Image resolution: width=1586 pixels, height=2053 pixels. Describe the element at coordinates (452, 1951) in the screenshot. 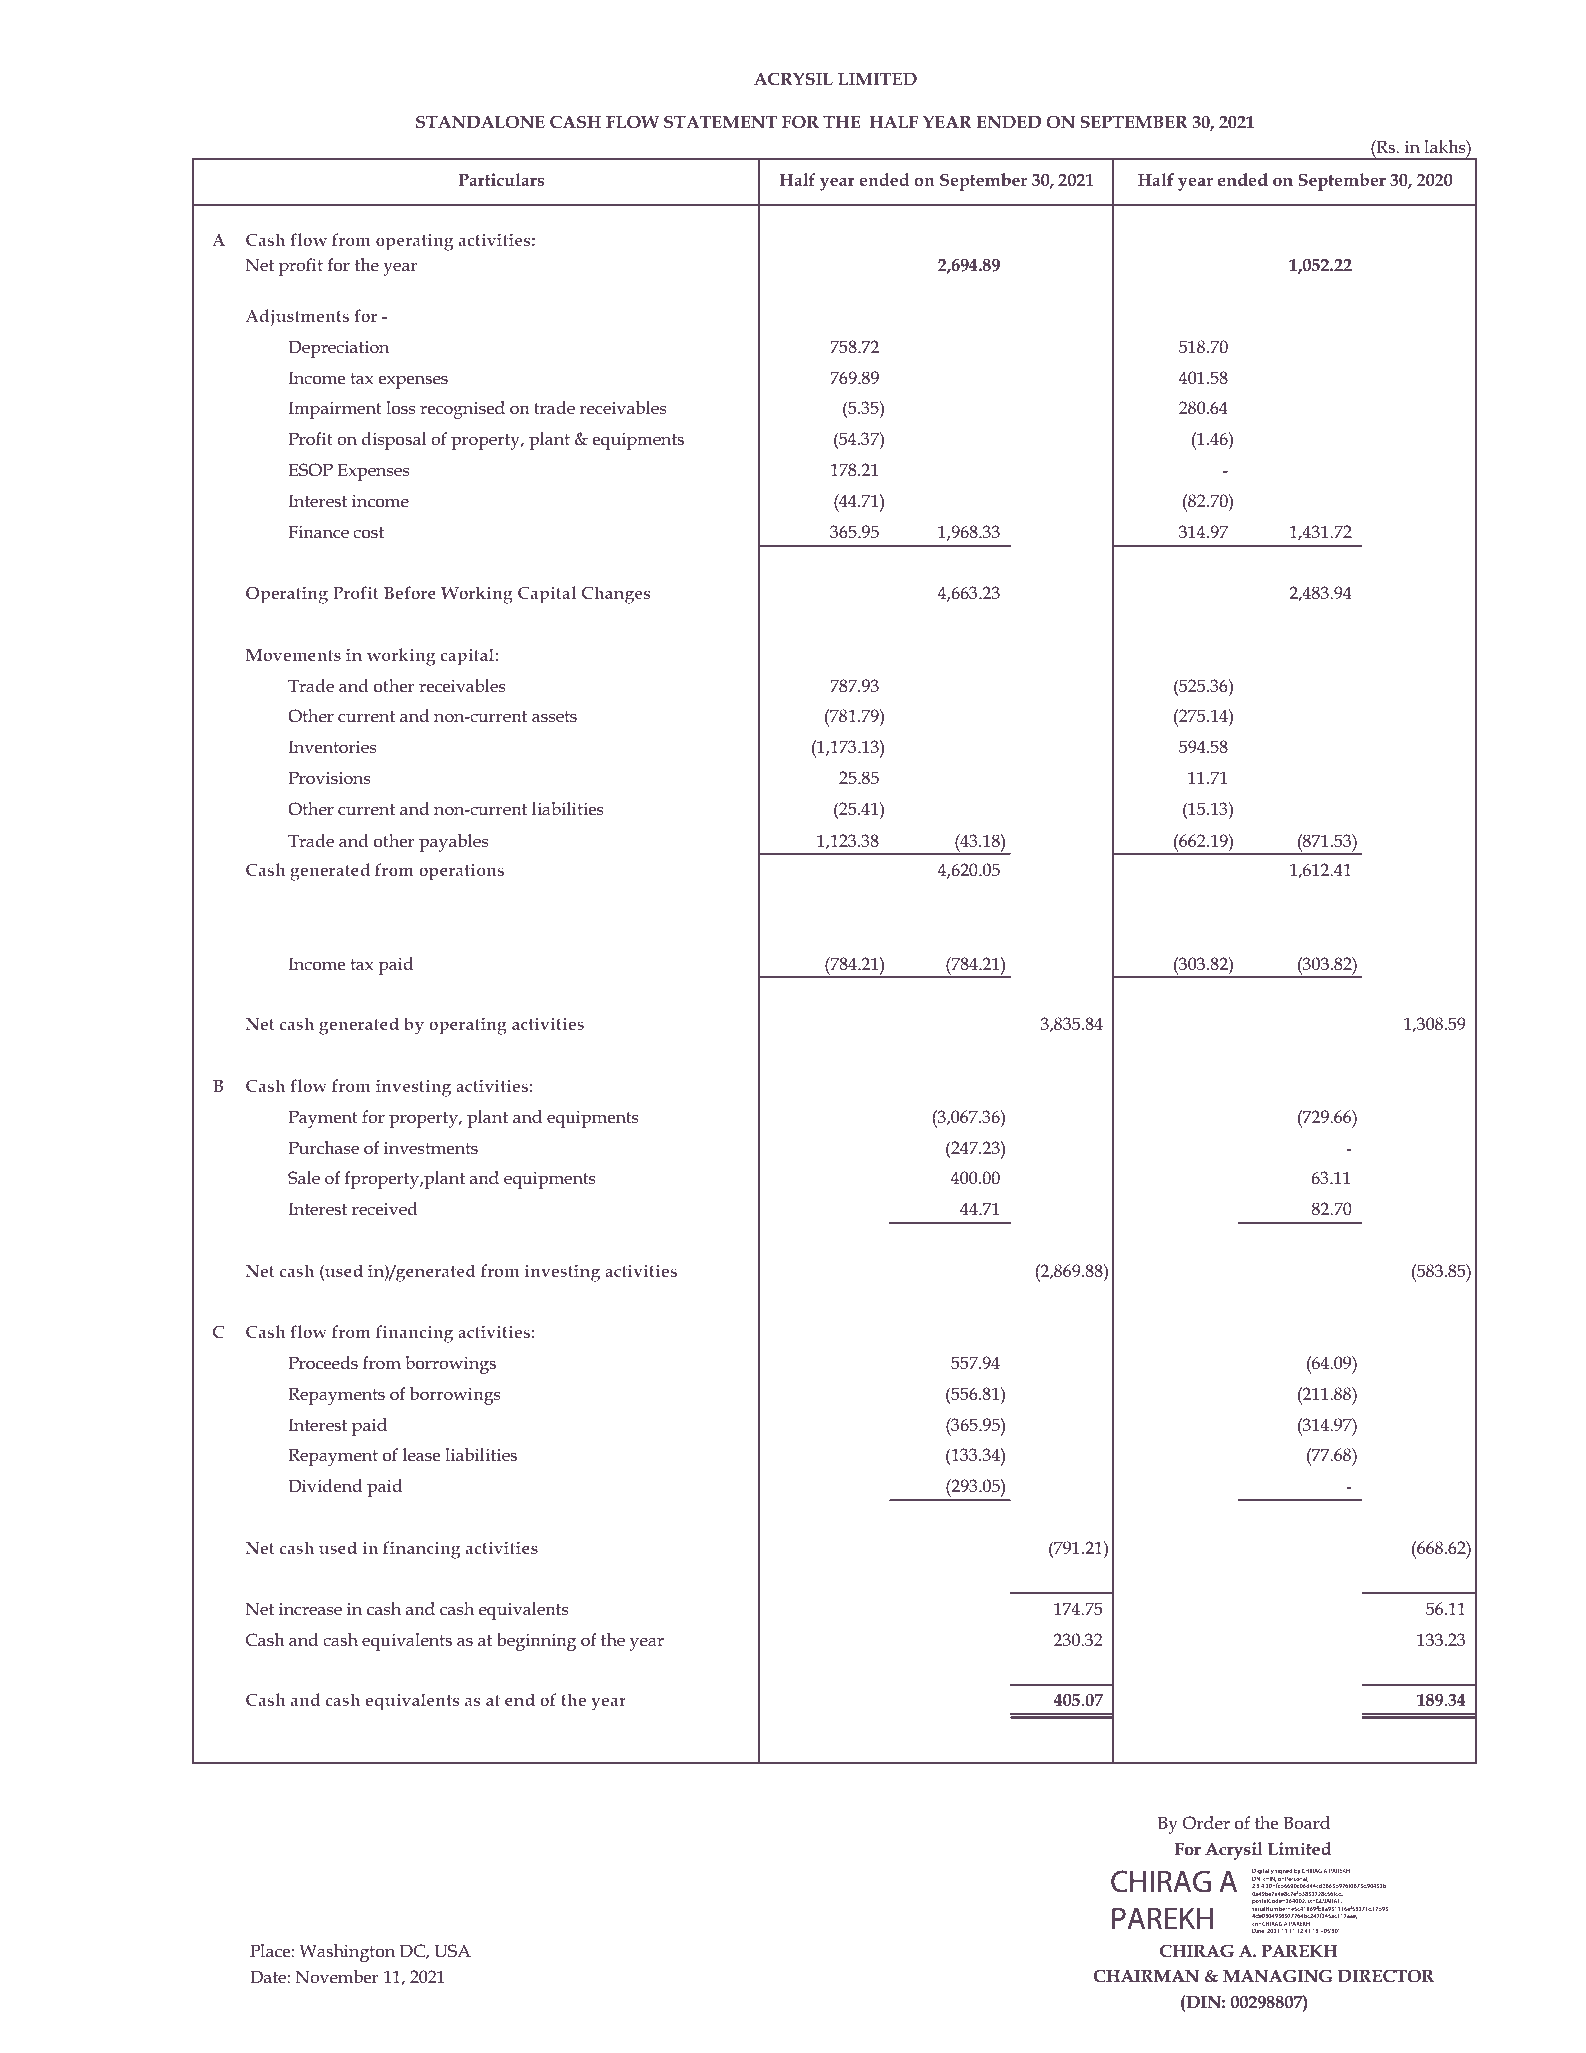

I see `USA` at that location.
